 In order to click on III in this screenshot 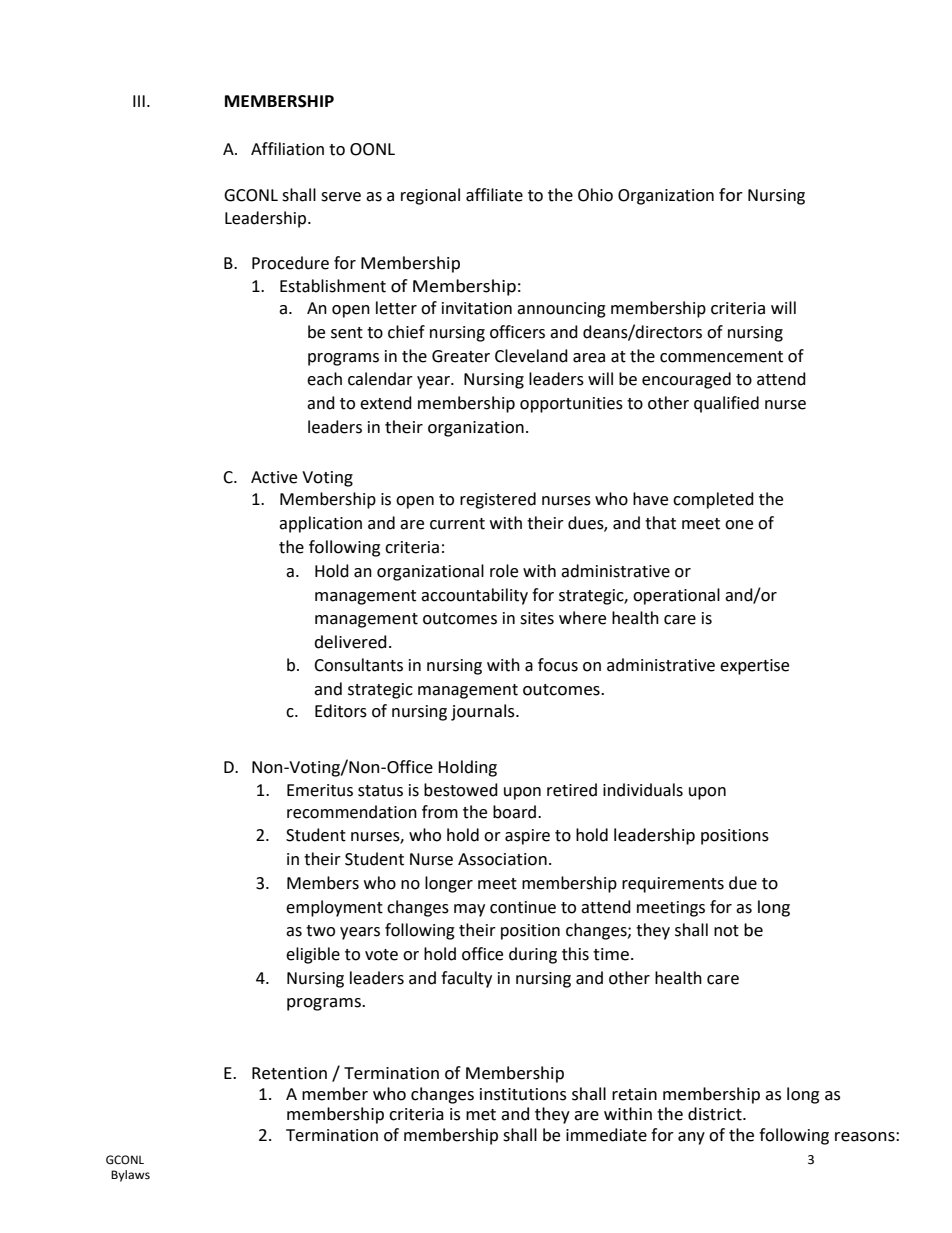, I will do `click(139, 101)`.
